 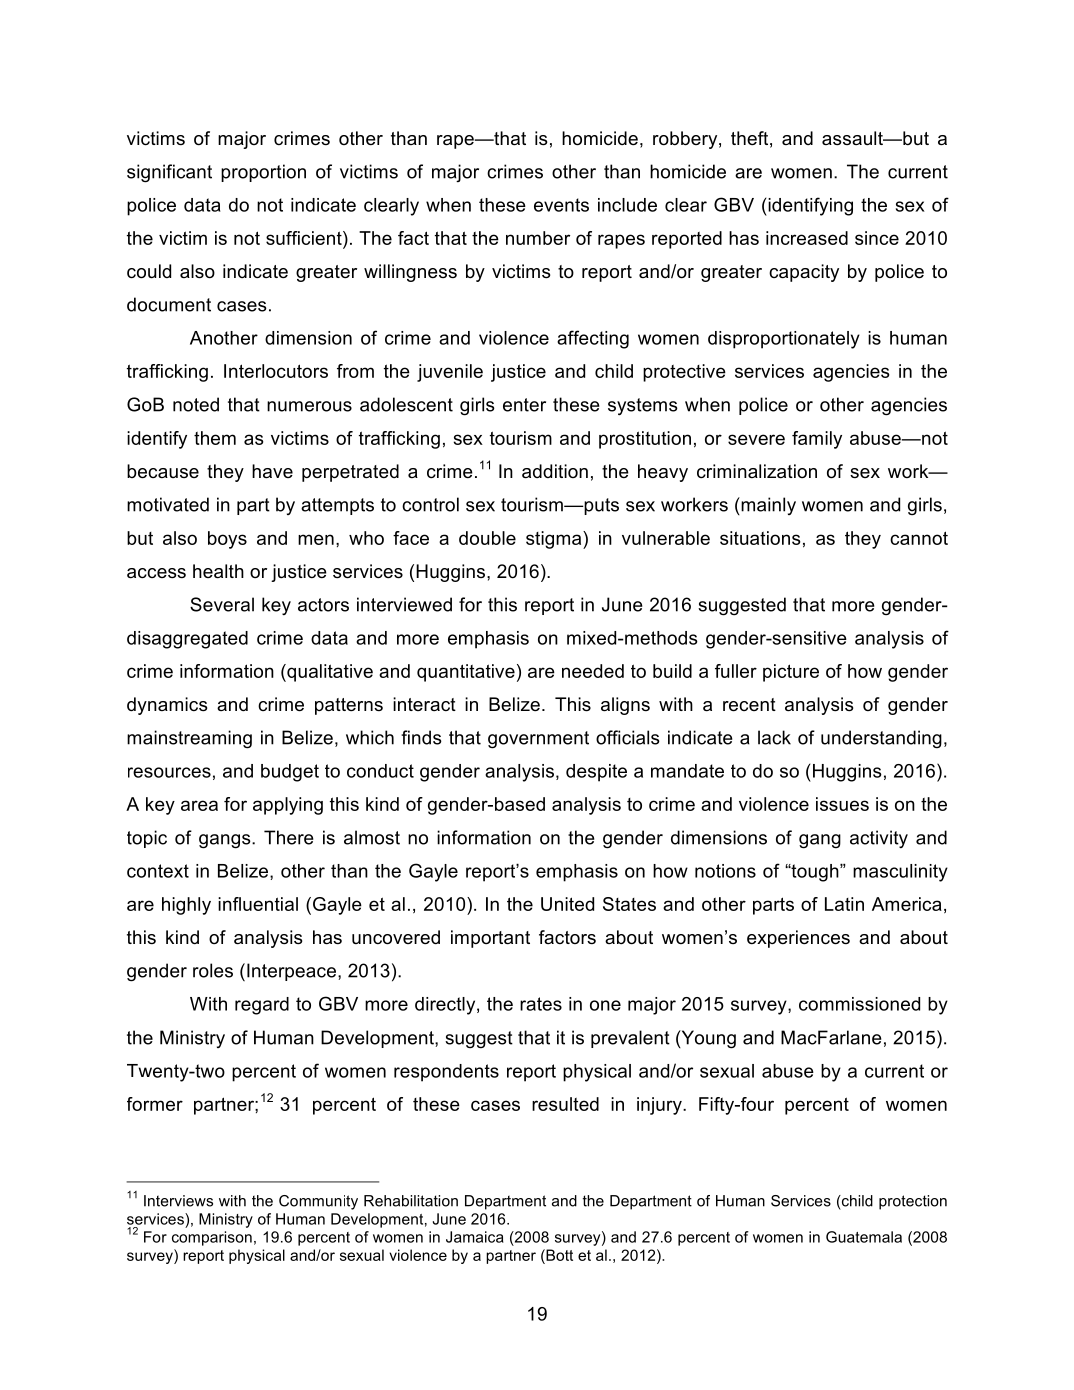 What do you see at coordinates (596, 773) in the page?
I see `despite` at bounding box center [596, 773].
